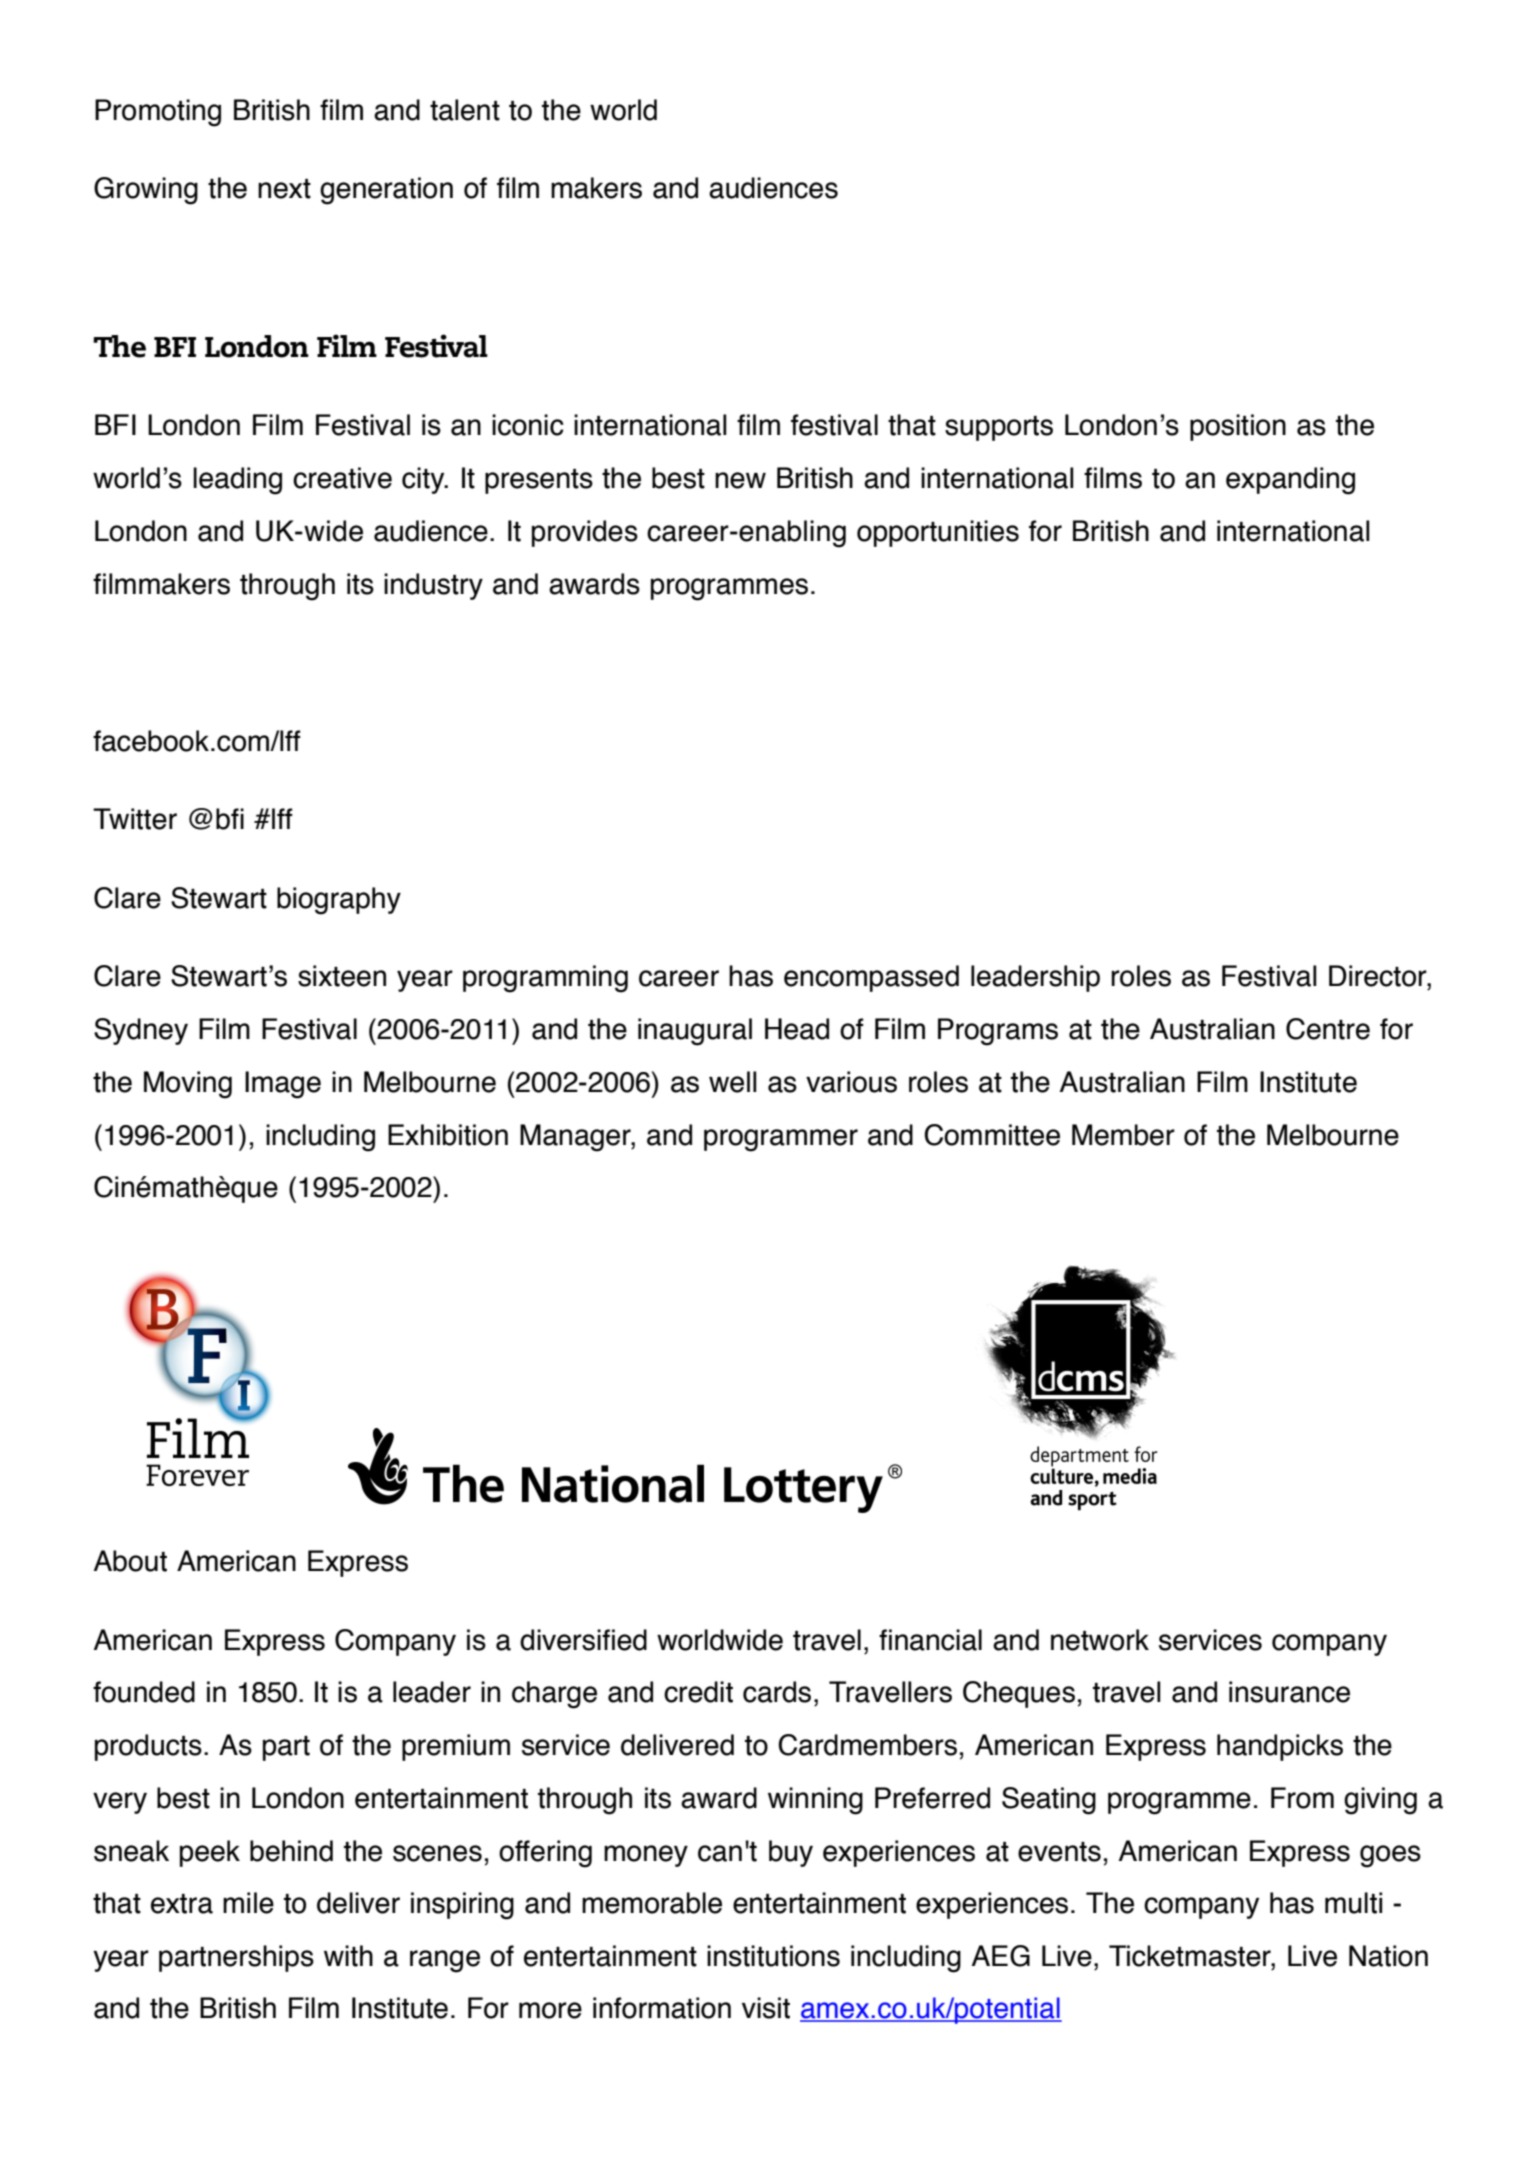 The width and height of the screenshot is (1540, 2180). Describe the element at coordinates (248, 1903) in the screenshot. I see `mile` at that location.
